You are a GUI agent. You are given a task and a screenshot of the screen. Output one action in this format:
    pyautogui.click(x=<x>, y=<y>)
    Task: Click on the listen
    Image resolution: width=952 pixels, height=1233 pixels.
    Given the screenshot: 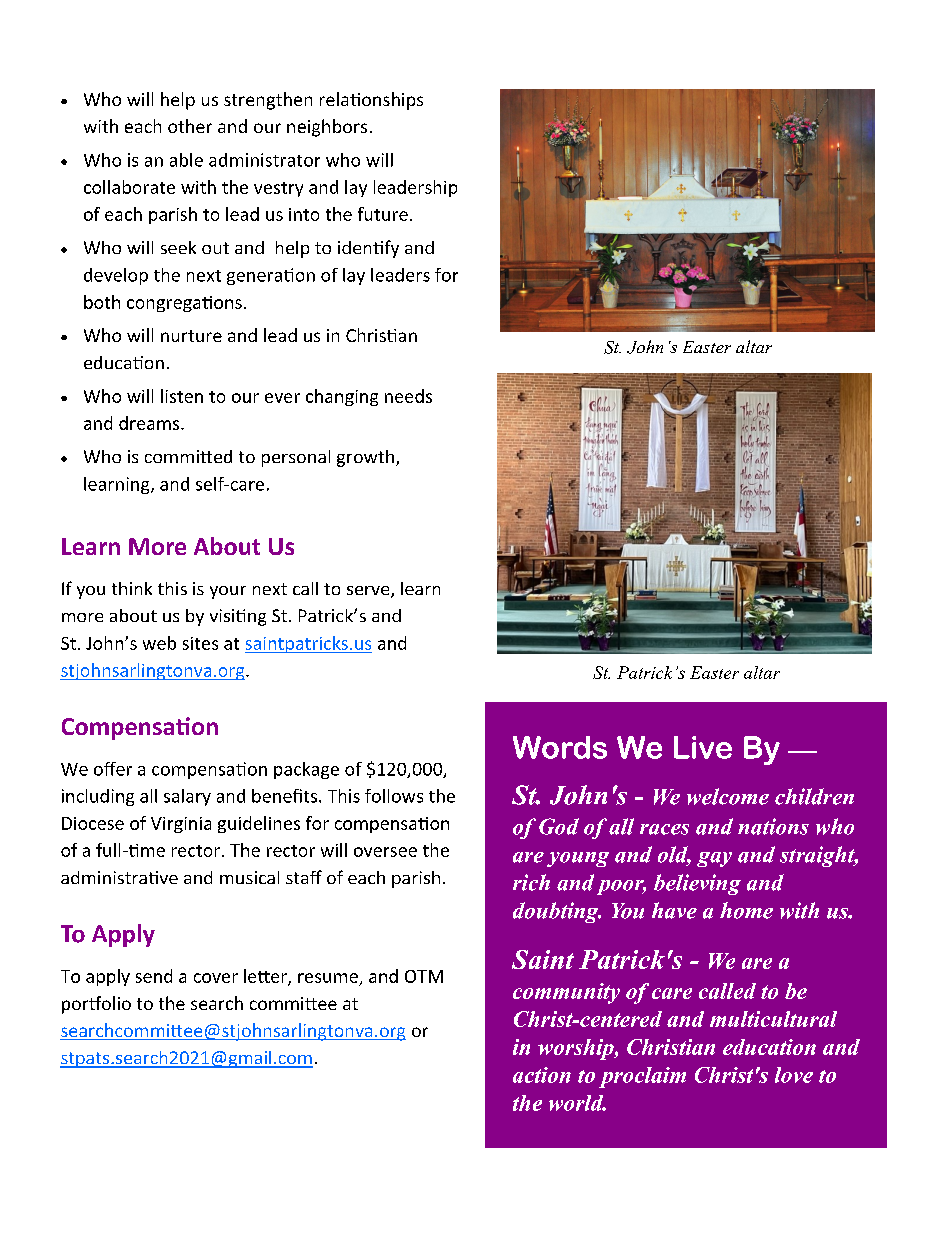 What is the action you would take?
    pyautogui.click(x=182, y=396)
